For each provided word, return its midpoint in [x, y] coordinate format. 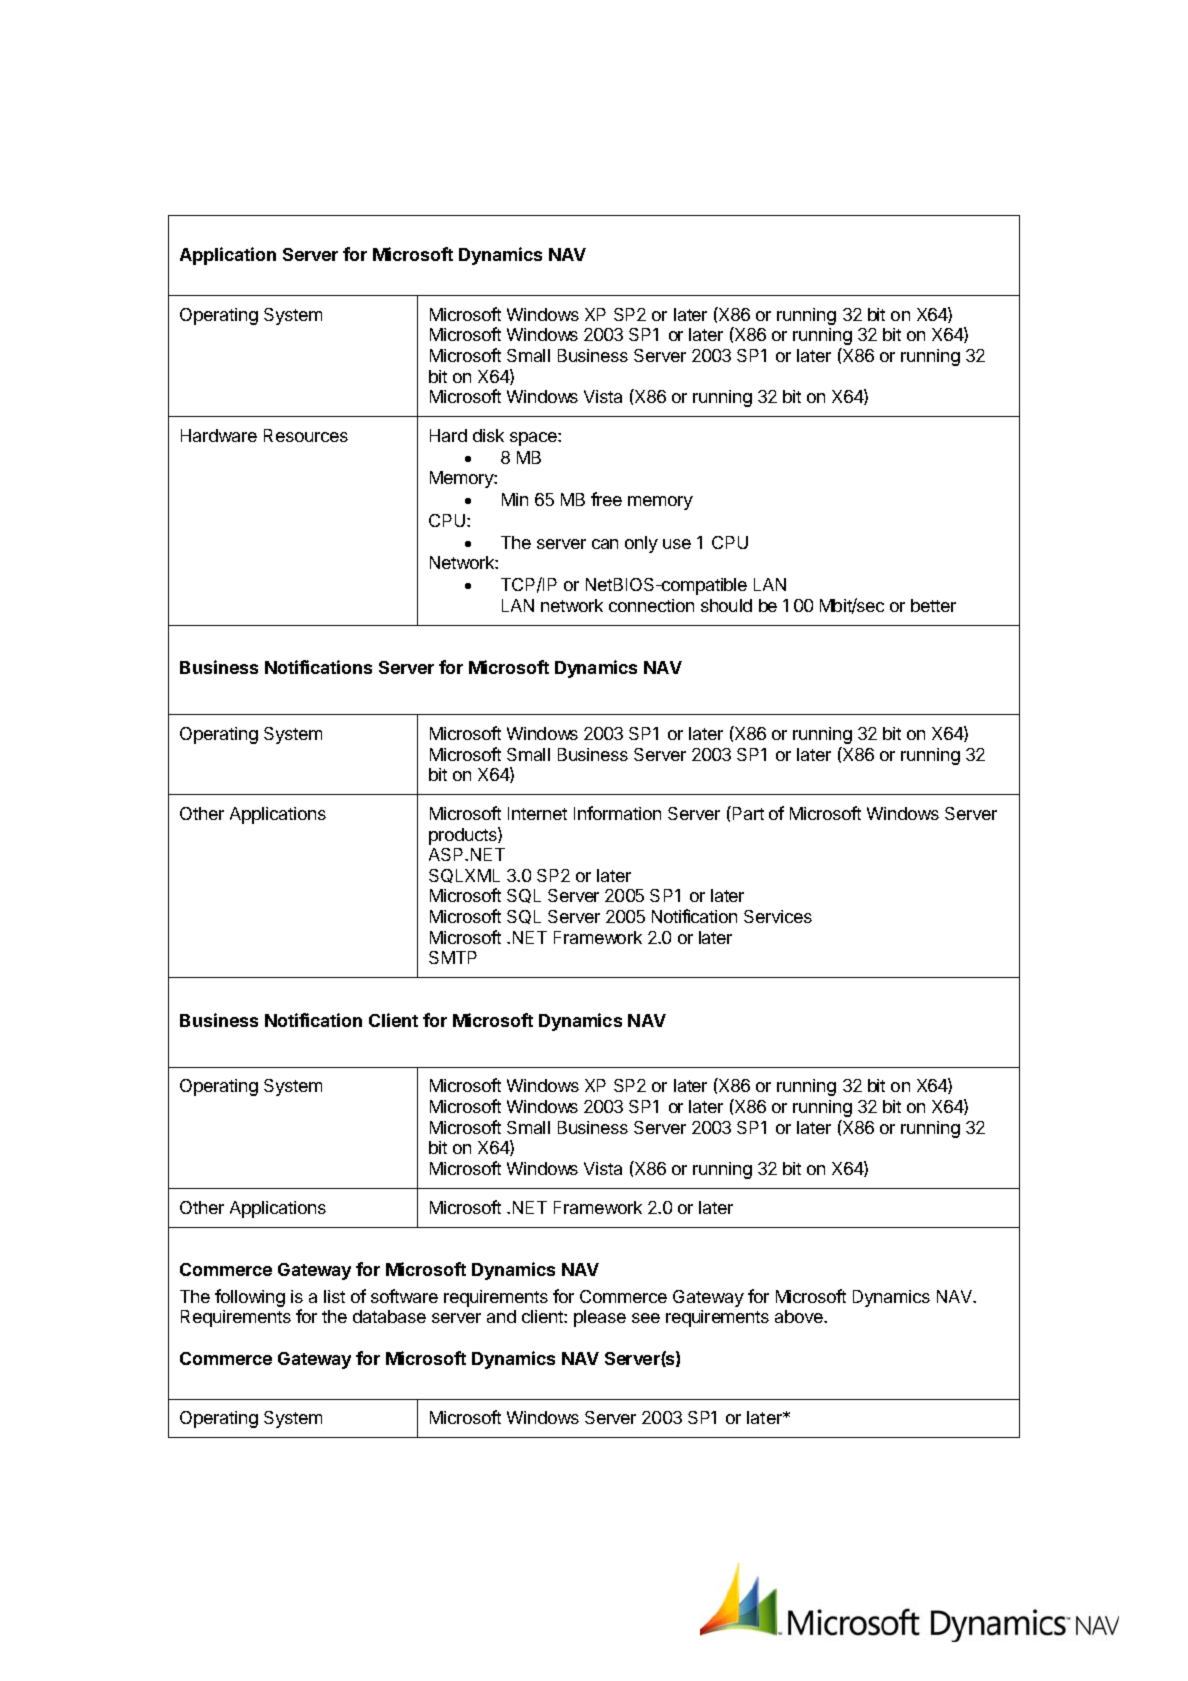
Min [515, 499]
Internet [537, 813]
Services [778, 916]
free [606, 499]
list [334, 1296]
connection [651, 605]
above [800, 1316]
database [389, 1316]
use [677, 544]
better [933, 605]
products [464, 836]
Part [747, 813]
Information [617, 813]
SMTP [453, 957]
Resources [306, 435]
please [600, 1318]
